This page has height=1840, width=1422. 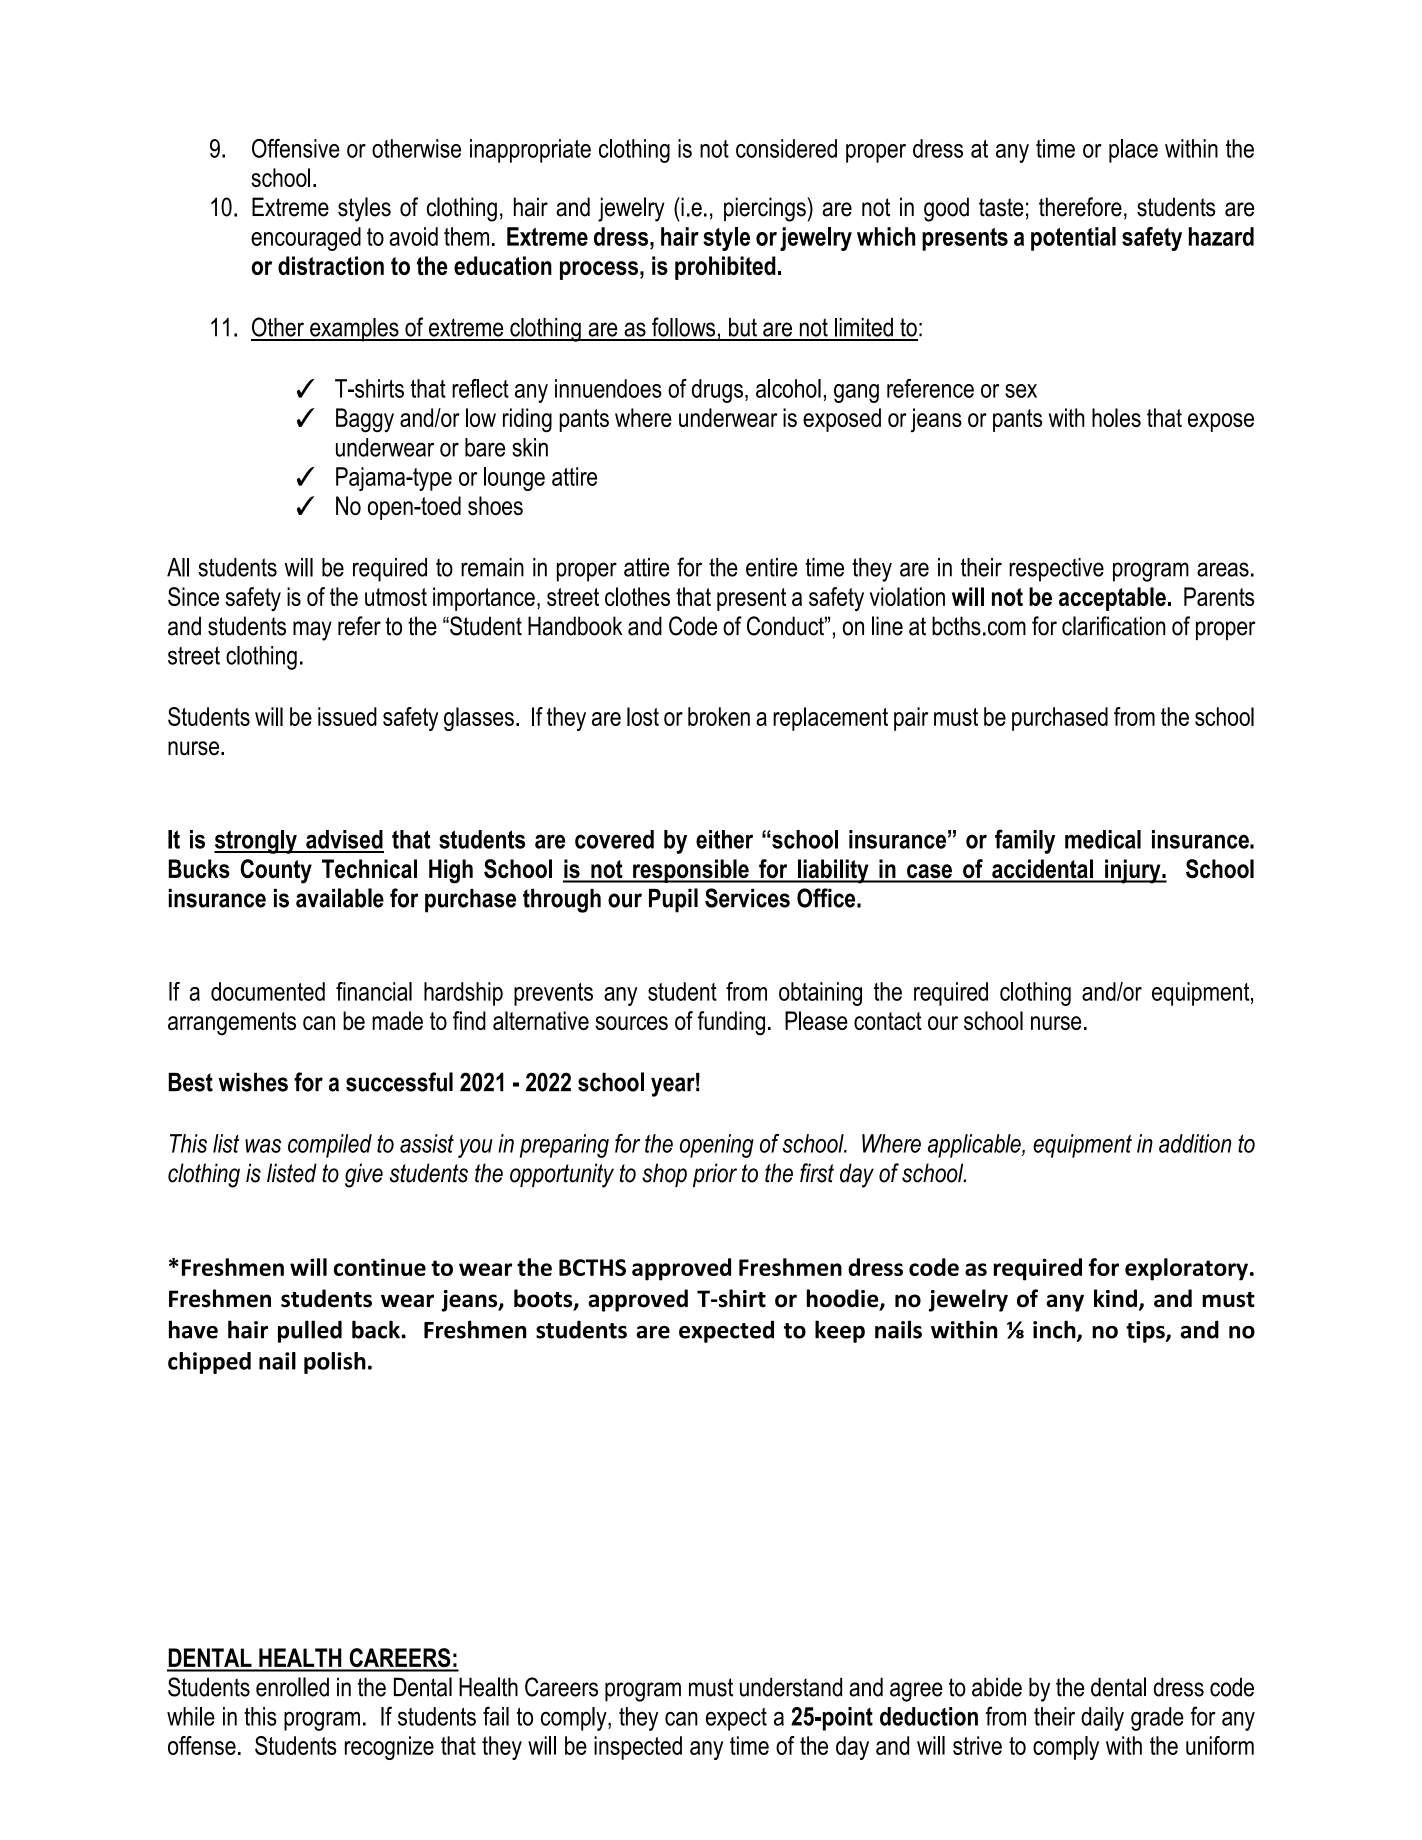 What do you see at coordinates (1102, 1719) in the page?
I see `daily` at bounding box center [1102, 1719].
